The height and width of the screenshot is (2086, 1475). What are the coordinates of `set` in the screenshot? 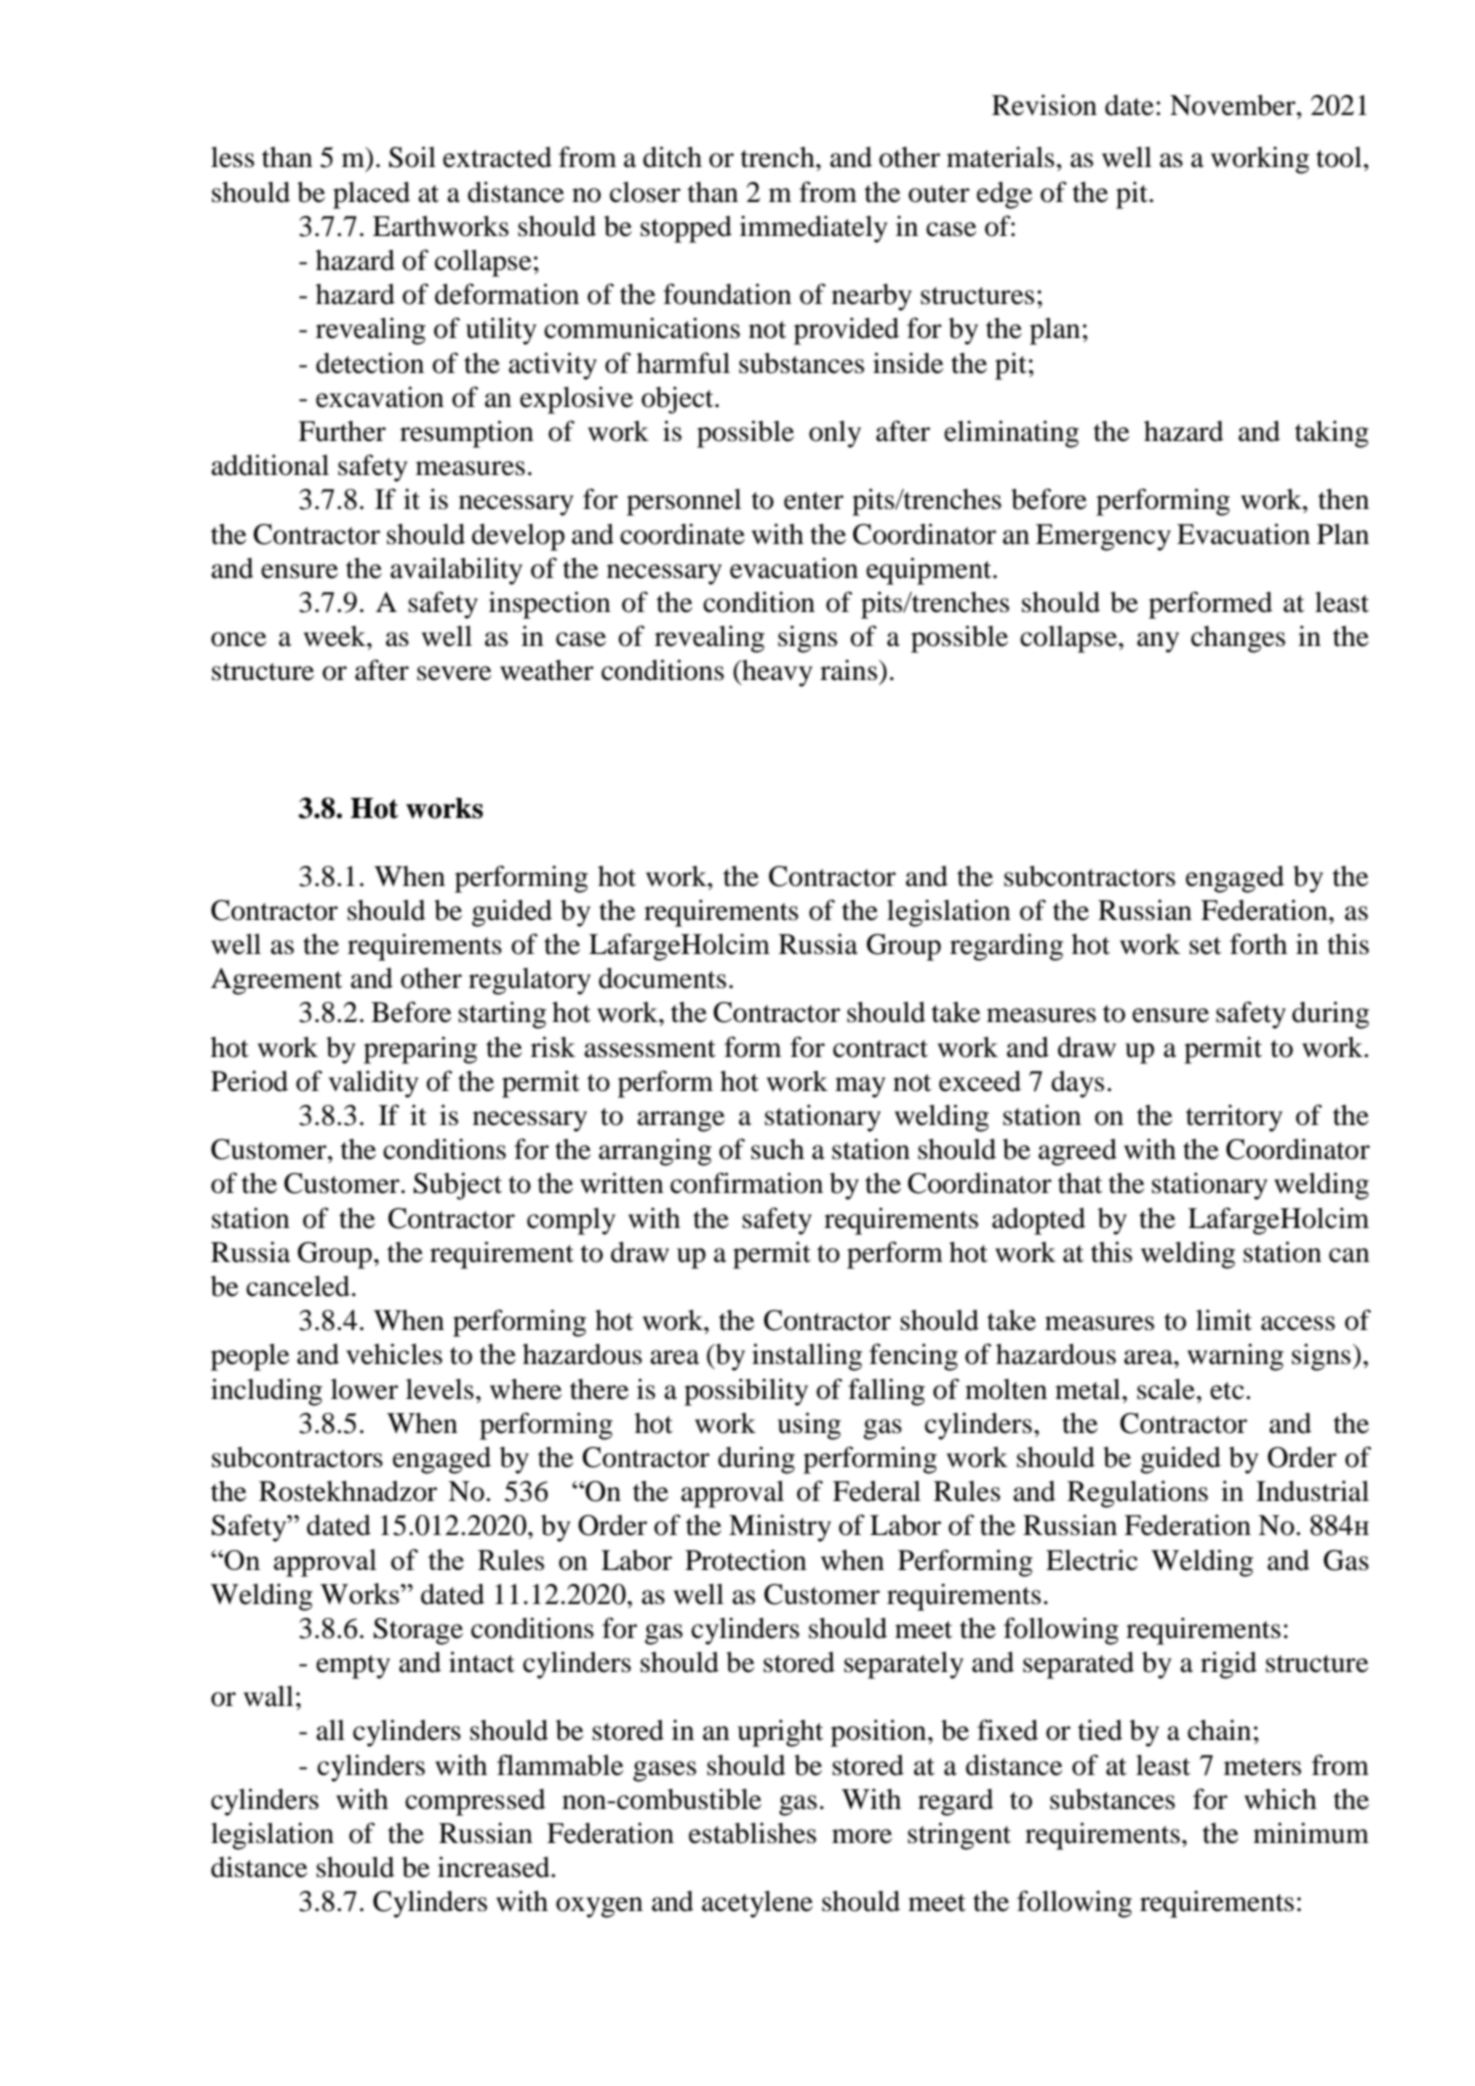 It's located at (1205, 946).
